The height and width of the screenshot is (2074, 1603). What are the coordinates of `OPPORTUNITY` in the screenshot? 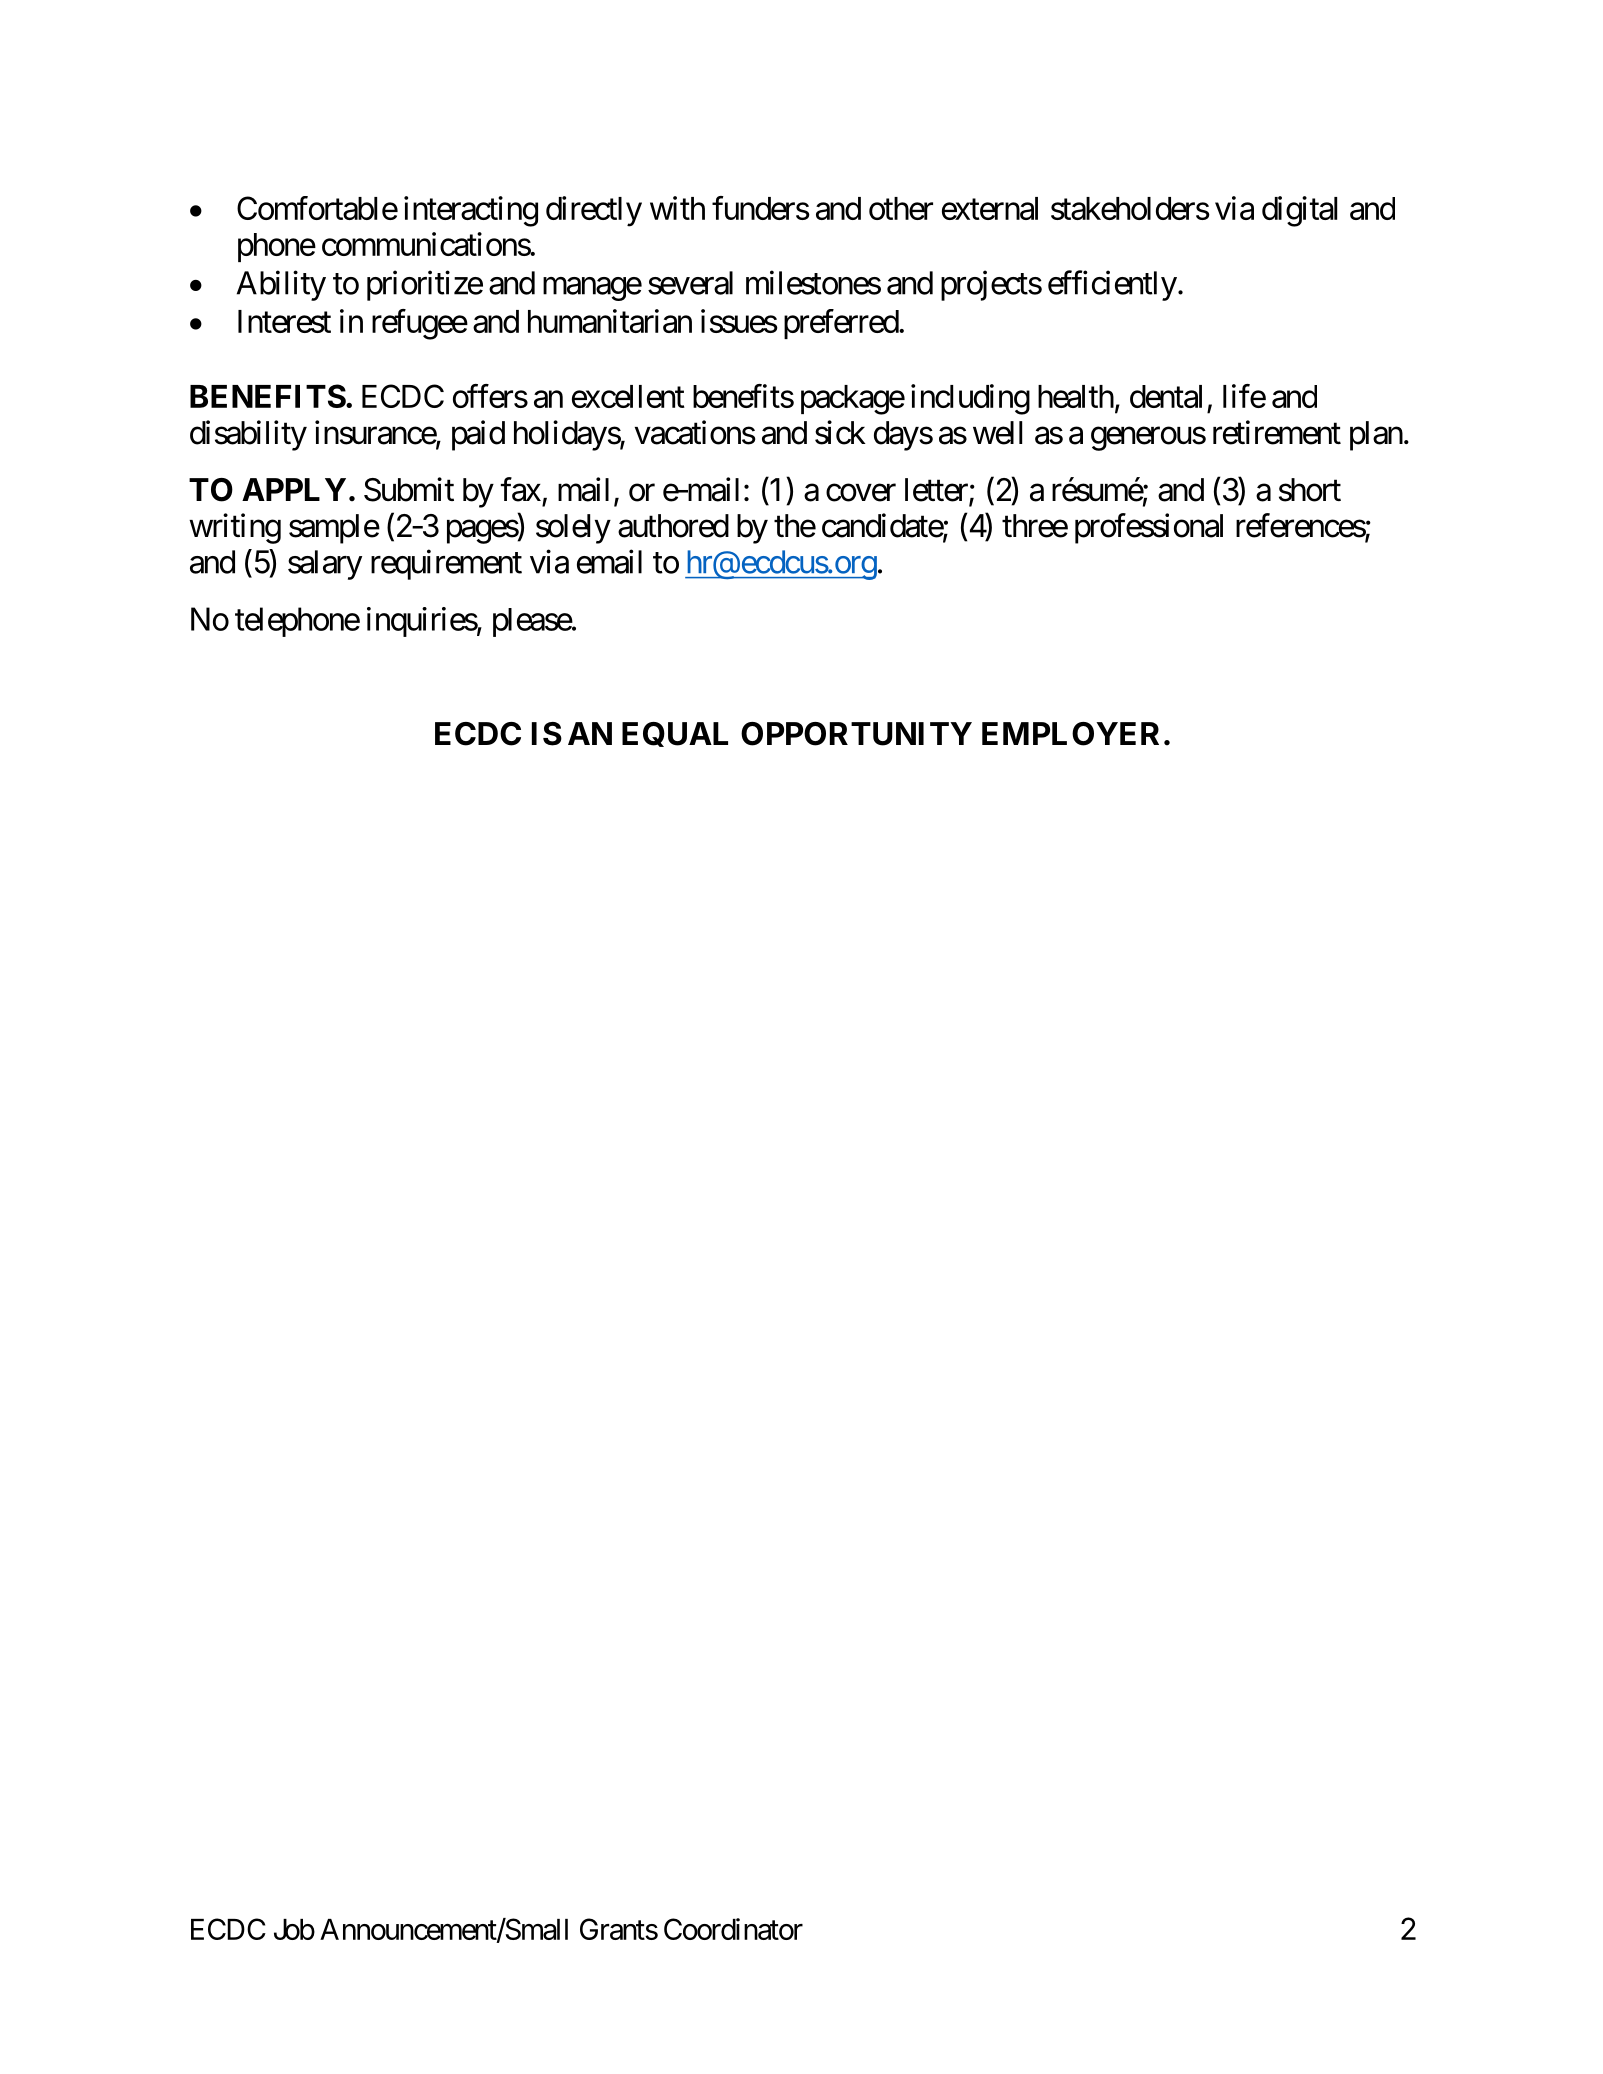 It's located at (856, 734).
